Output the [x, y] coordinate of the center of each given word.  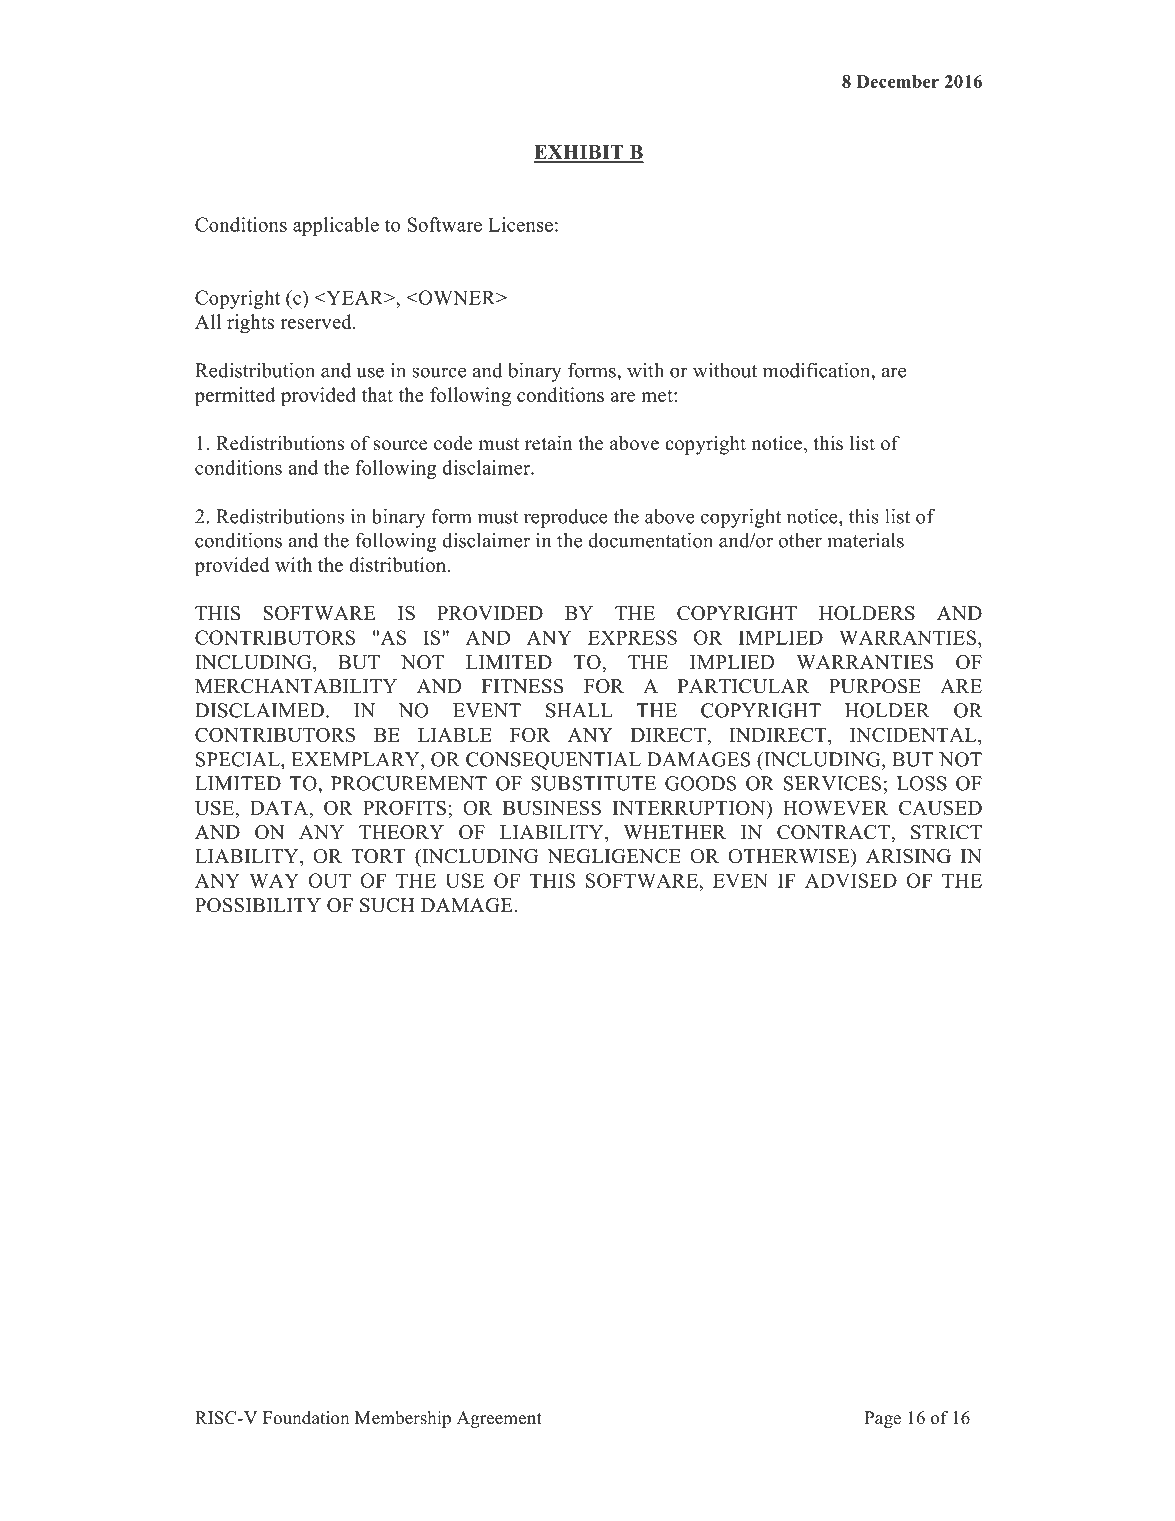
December [898, 81]
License [520, 224]
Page [883, 1419]
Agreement [499, 1419]
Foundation [306, 1418]
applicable [336, 226]
